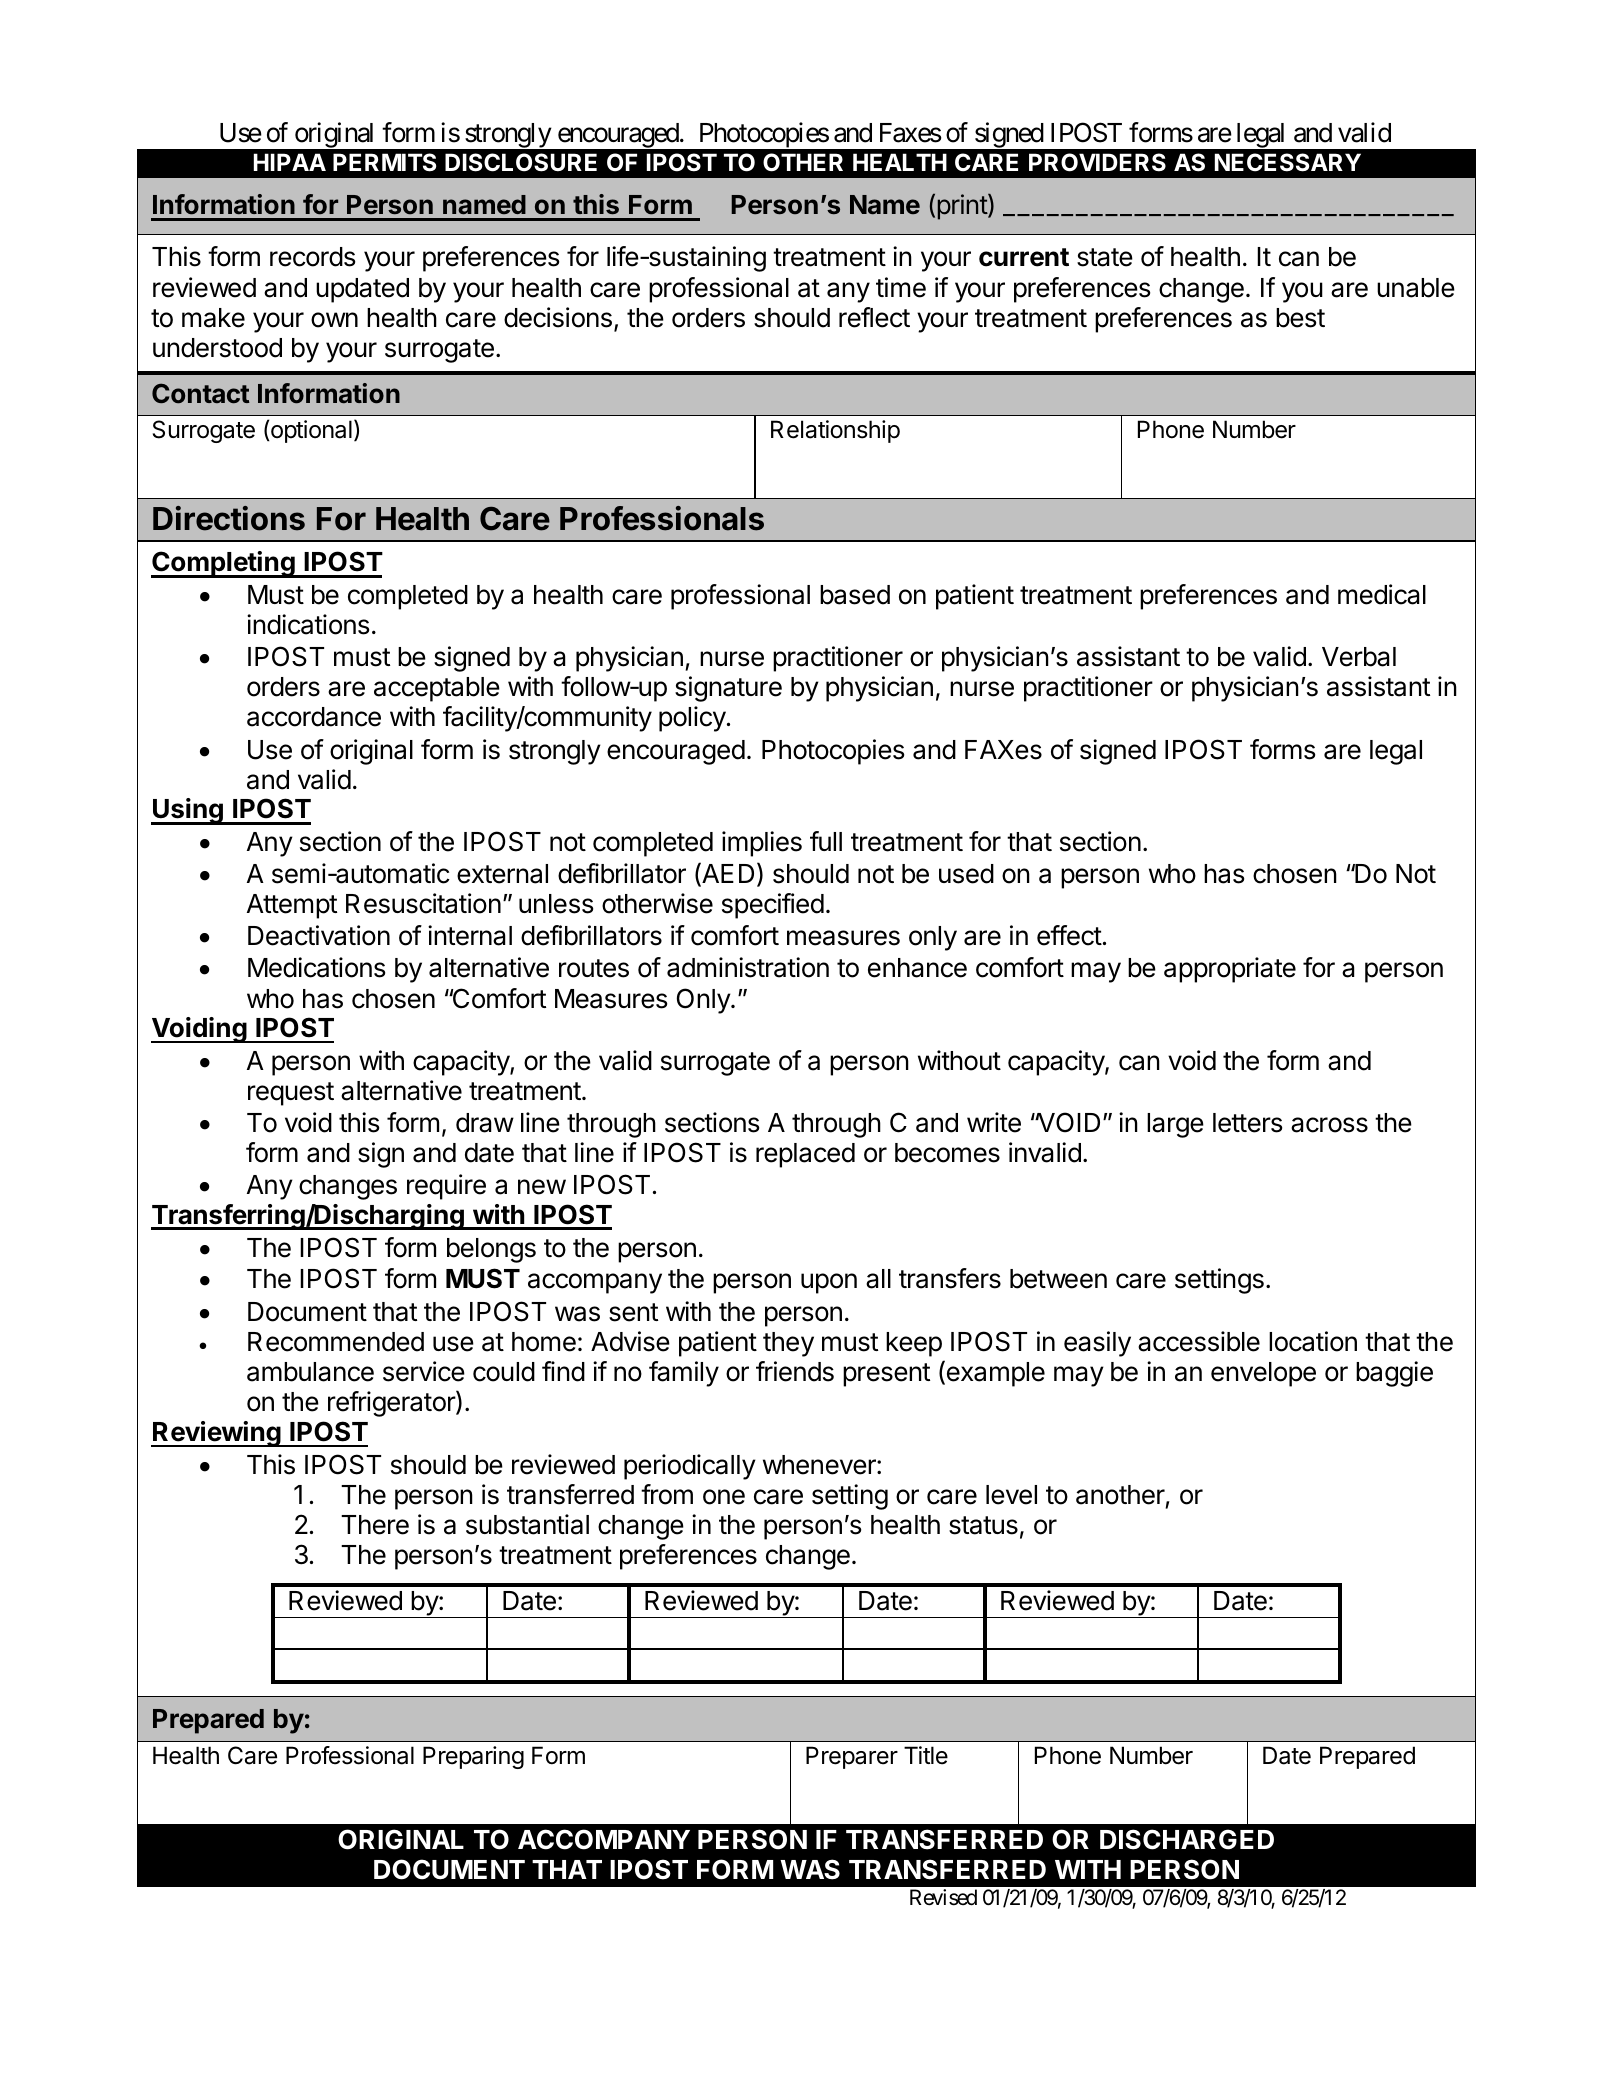 Image resolution: width=1609 pixels, height=2083 pixels. I want to click on appropriate, so click(1230, 970).
